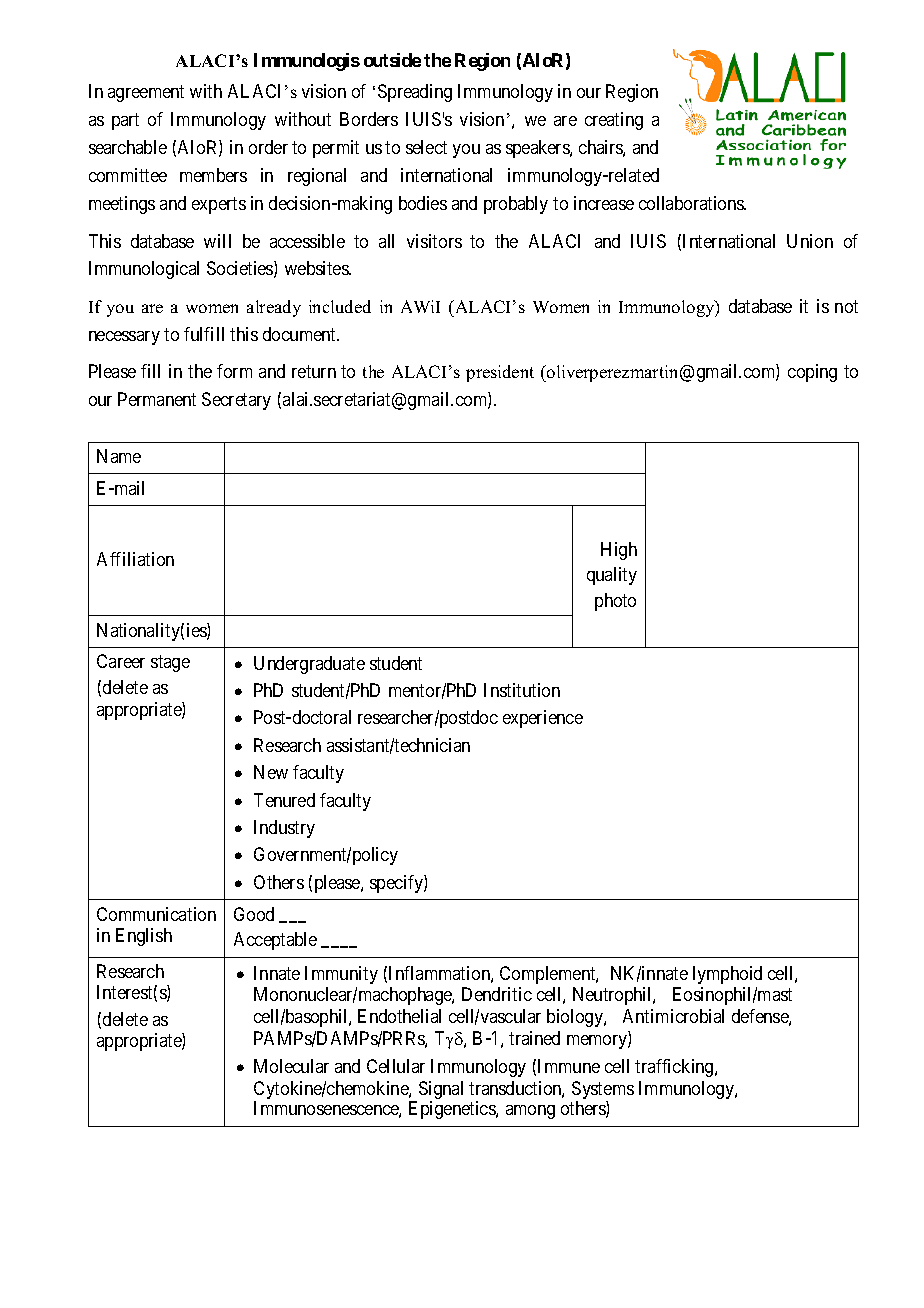 This screenshot has width=924, height=1308. What do you see at coordinates (146, 93) in the screenshot?
I see `agreement` at bounding box center [146, 93].
